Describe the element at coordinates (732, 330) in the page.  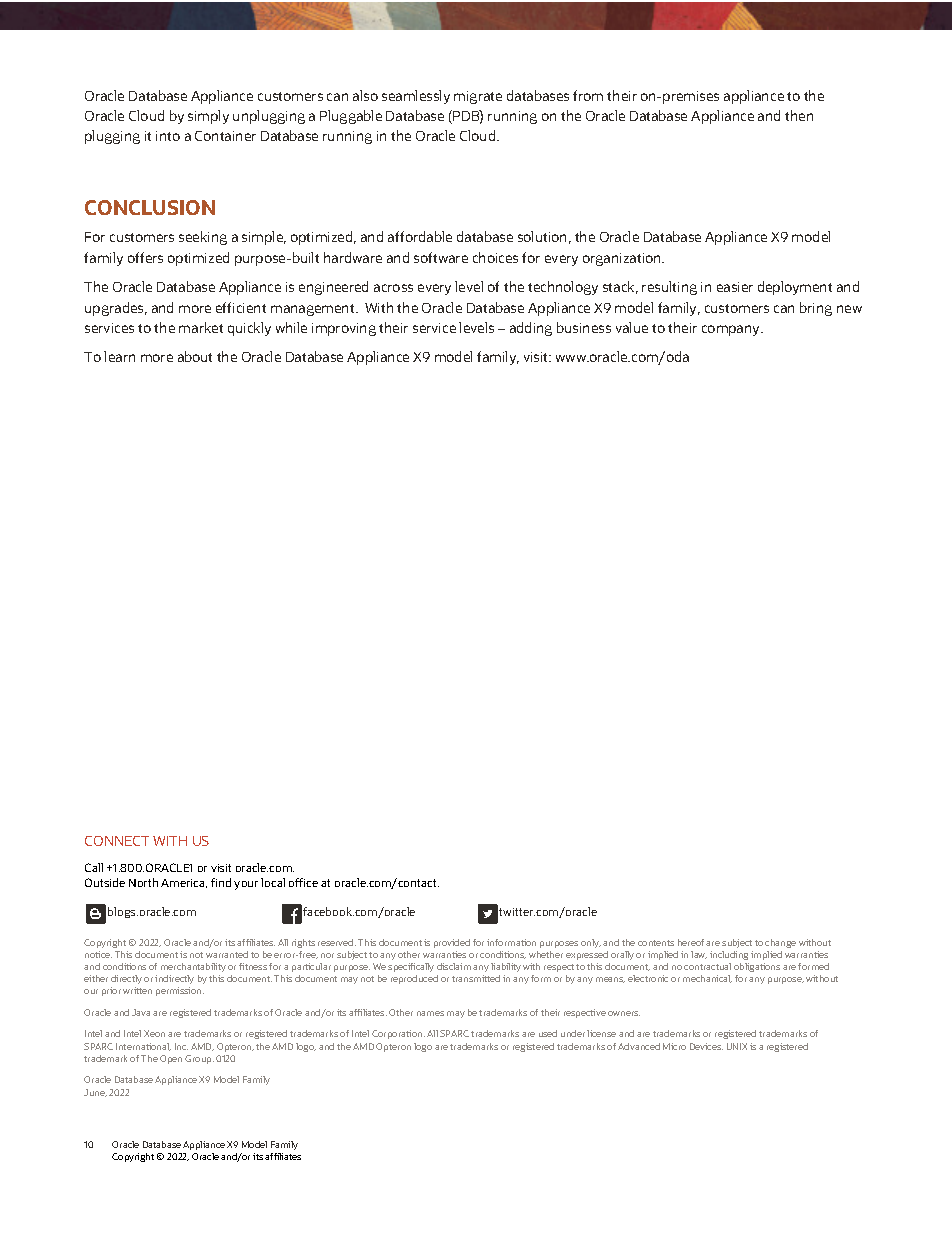
I see `company` at that location.
